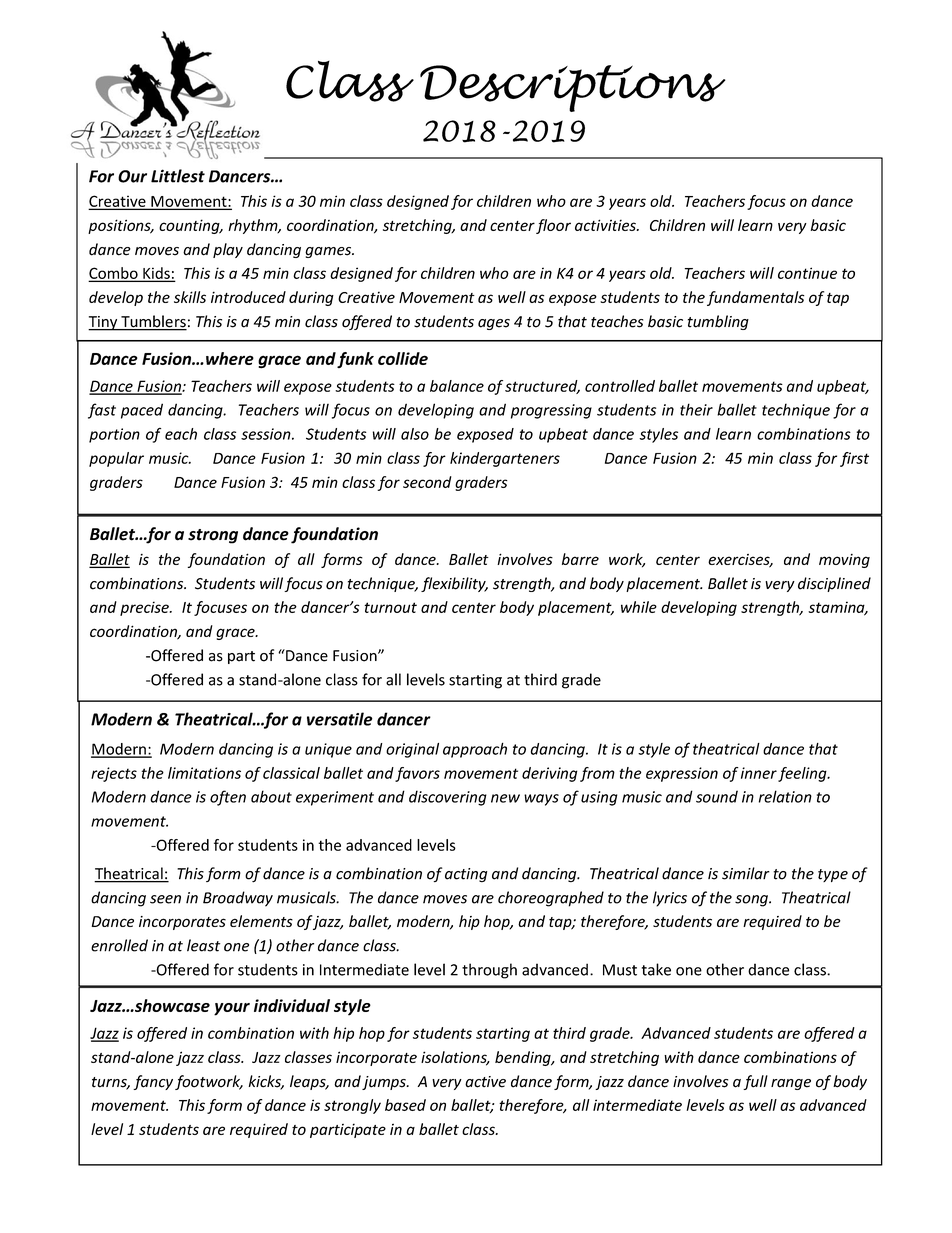  Describe the element at coordinates (807, 273) in the screenshot. I see `continue` at that location.
